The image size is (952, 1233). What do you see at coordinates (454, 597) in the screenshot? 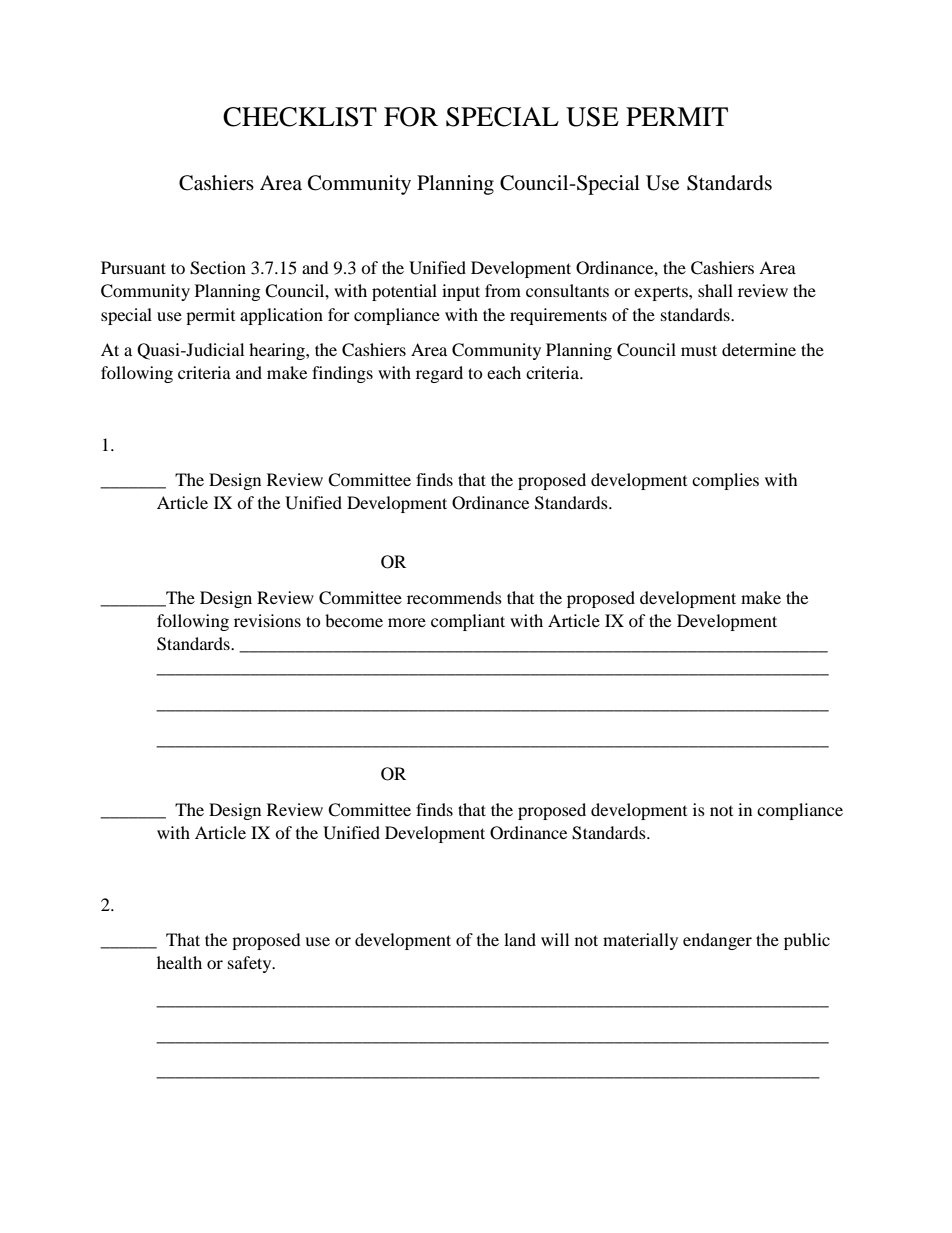
I see `recommends` at bounding box center [454, 597].
